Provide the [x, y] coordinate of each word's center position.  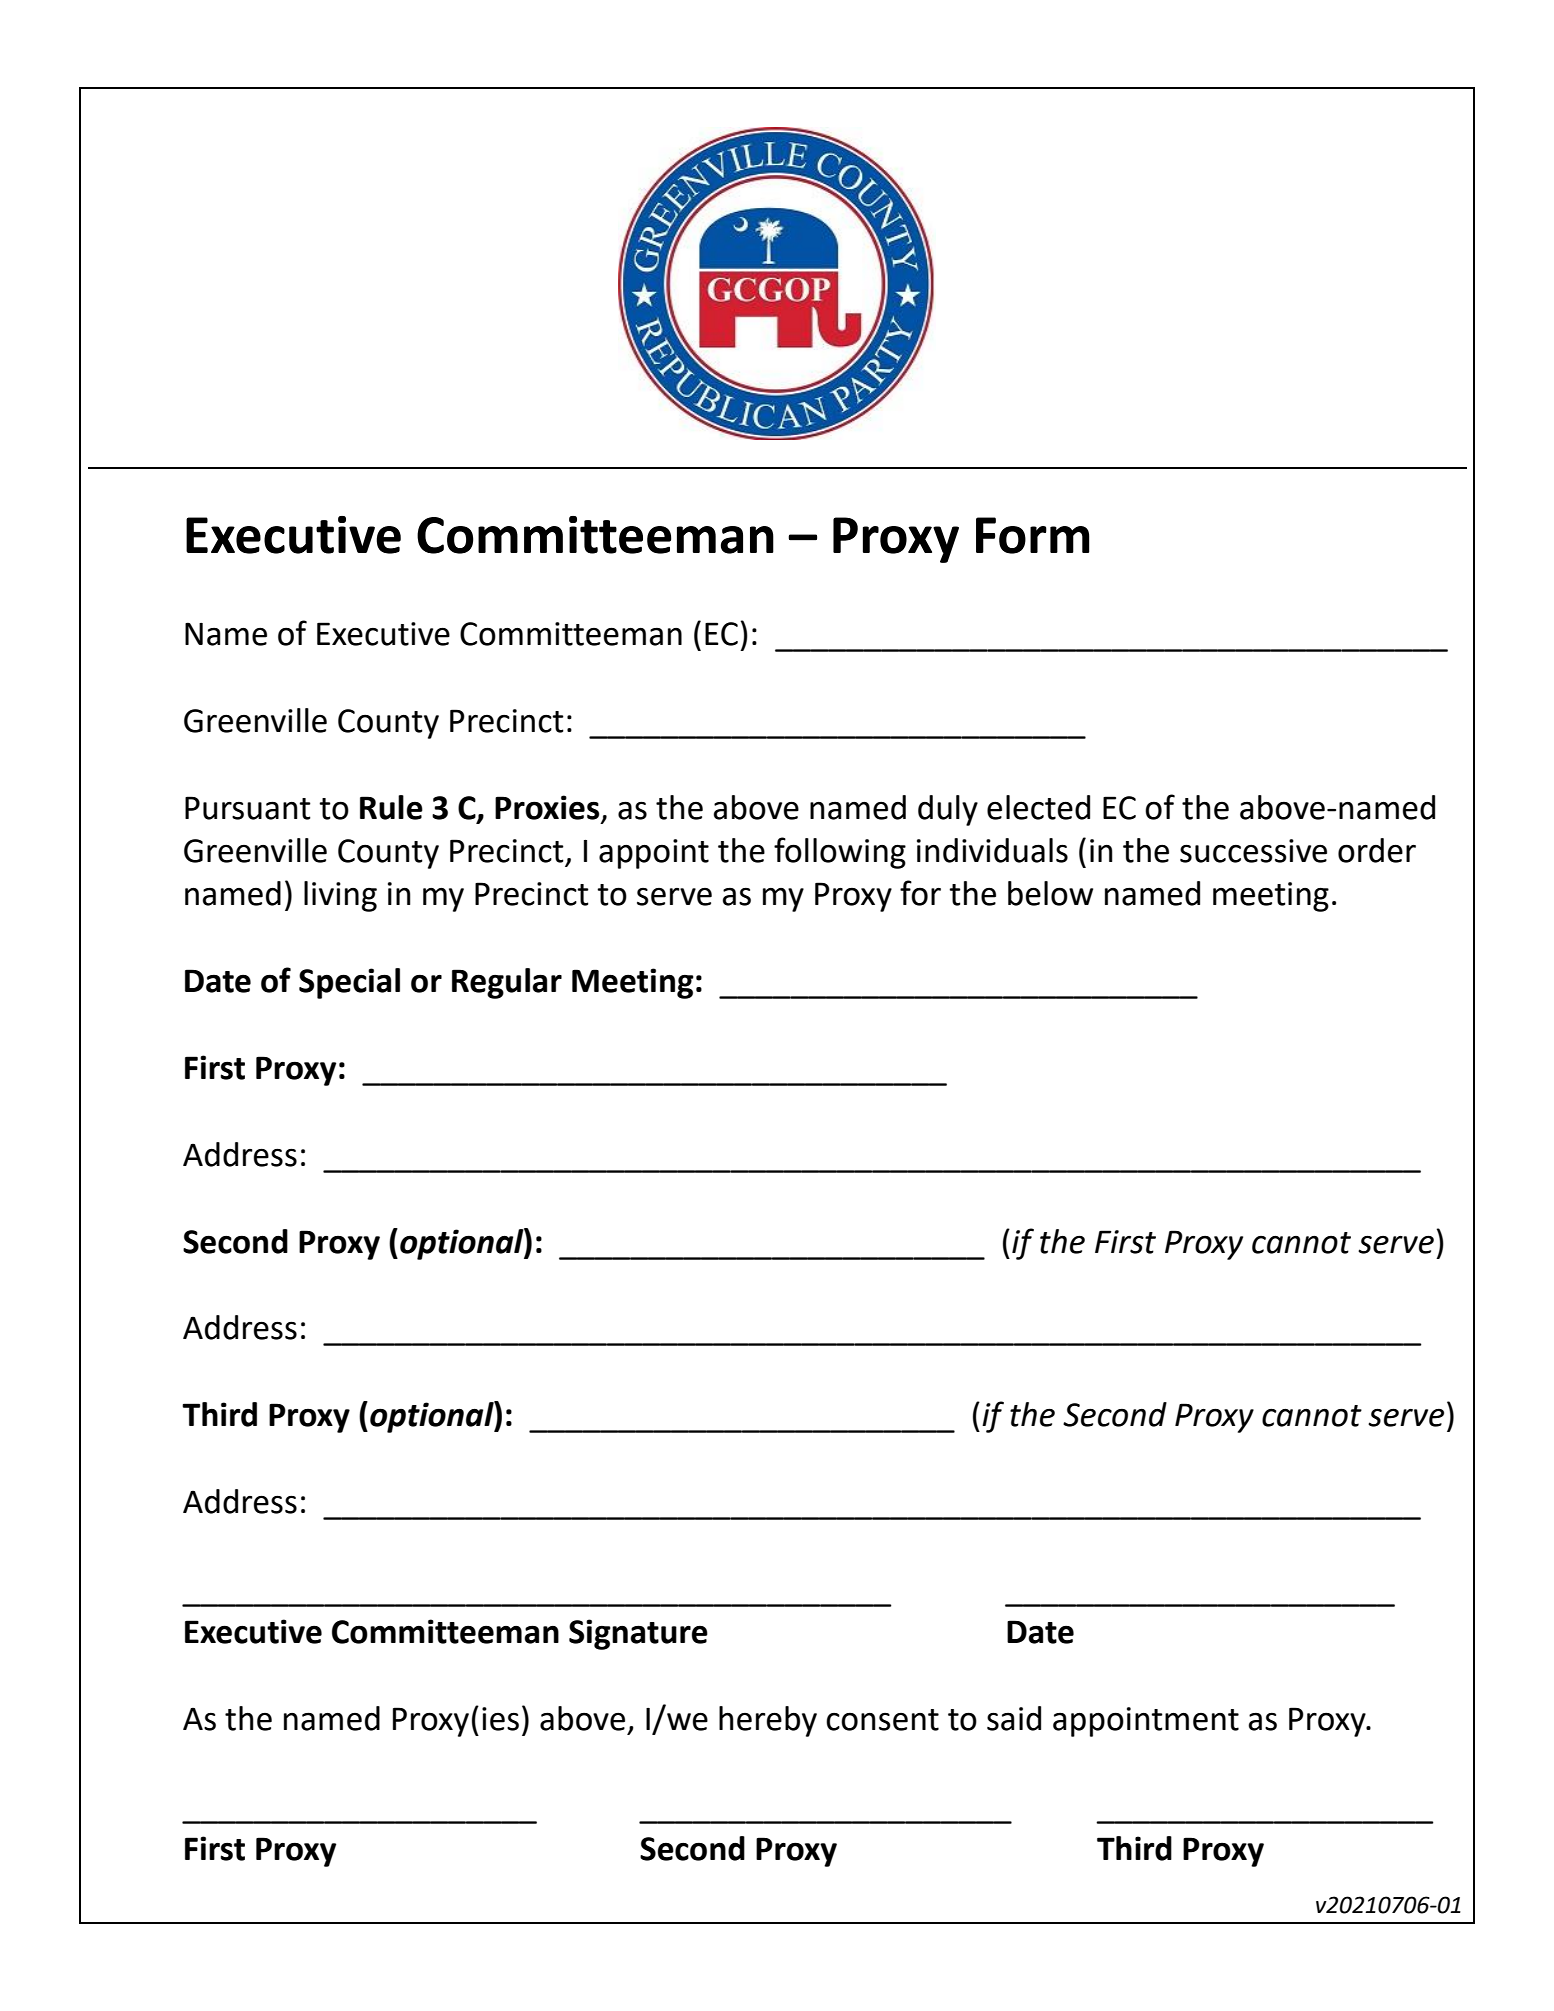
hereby [768, 1721]
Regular [507, 983]
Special [349, 983]
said [1014, 1718]
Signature [638, 1634]
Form [1032, 535]
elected [1038, 807]
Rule [391, 807]
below [1050, 893]
